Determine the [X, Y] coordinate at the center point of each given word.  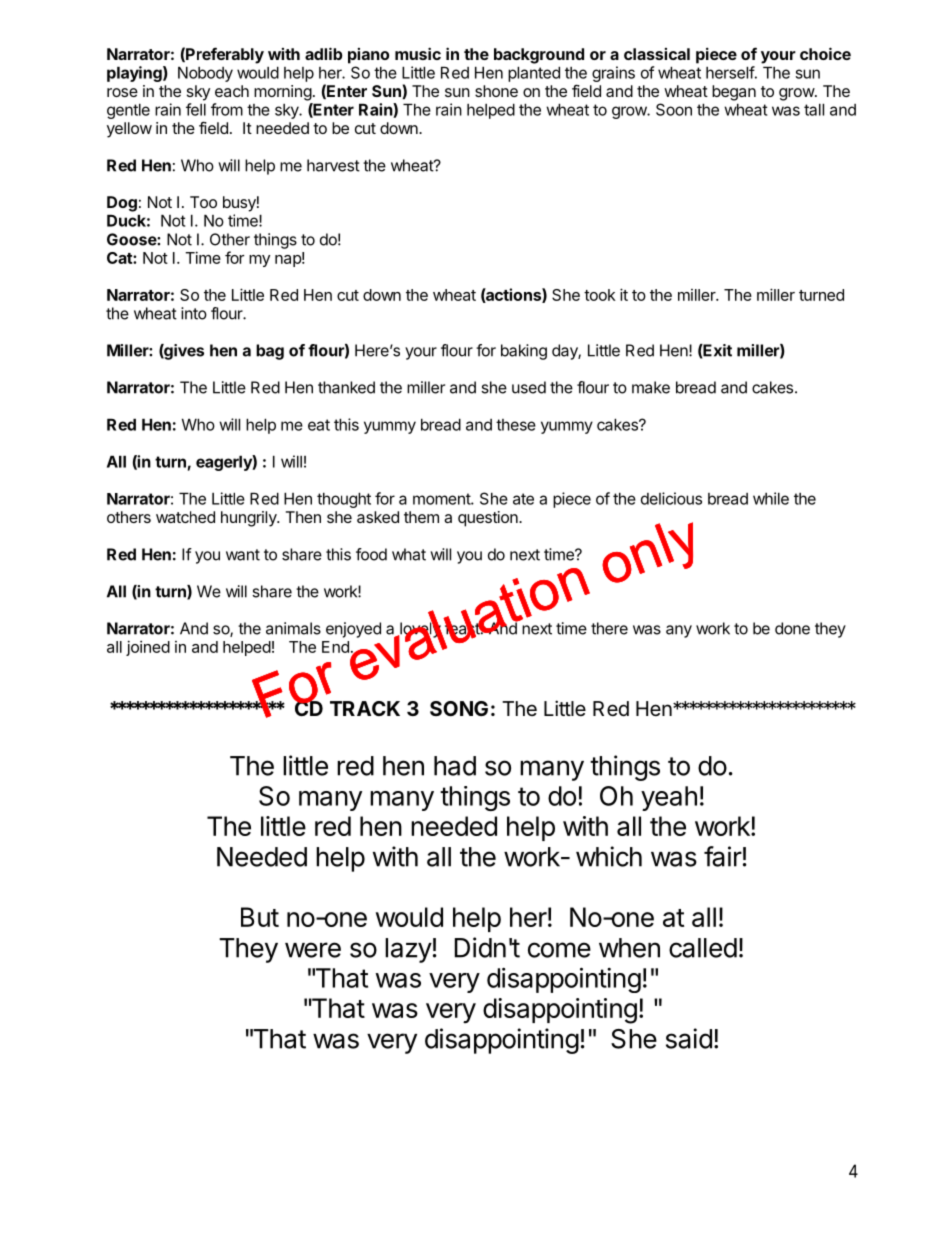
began [734, 93]
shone [496, 91]
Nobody [205, 74]
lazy [408, 950]
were [313, 950]
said [689, 1038]
